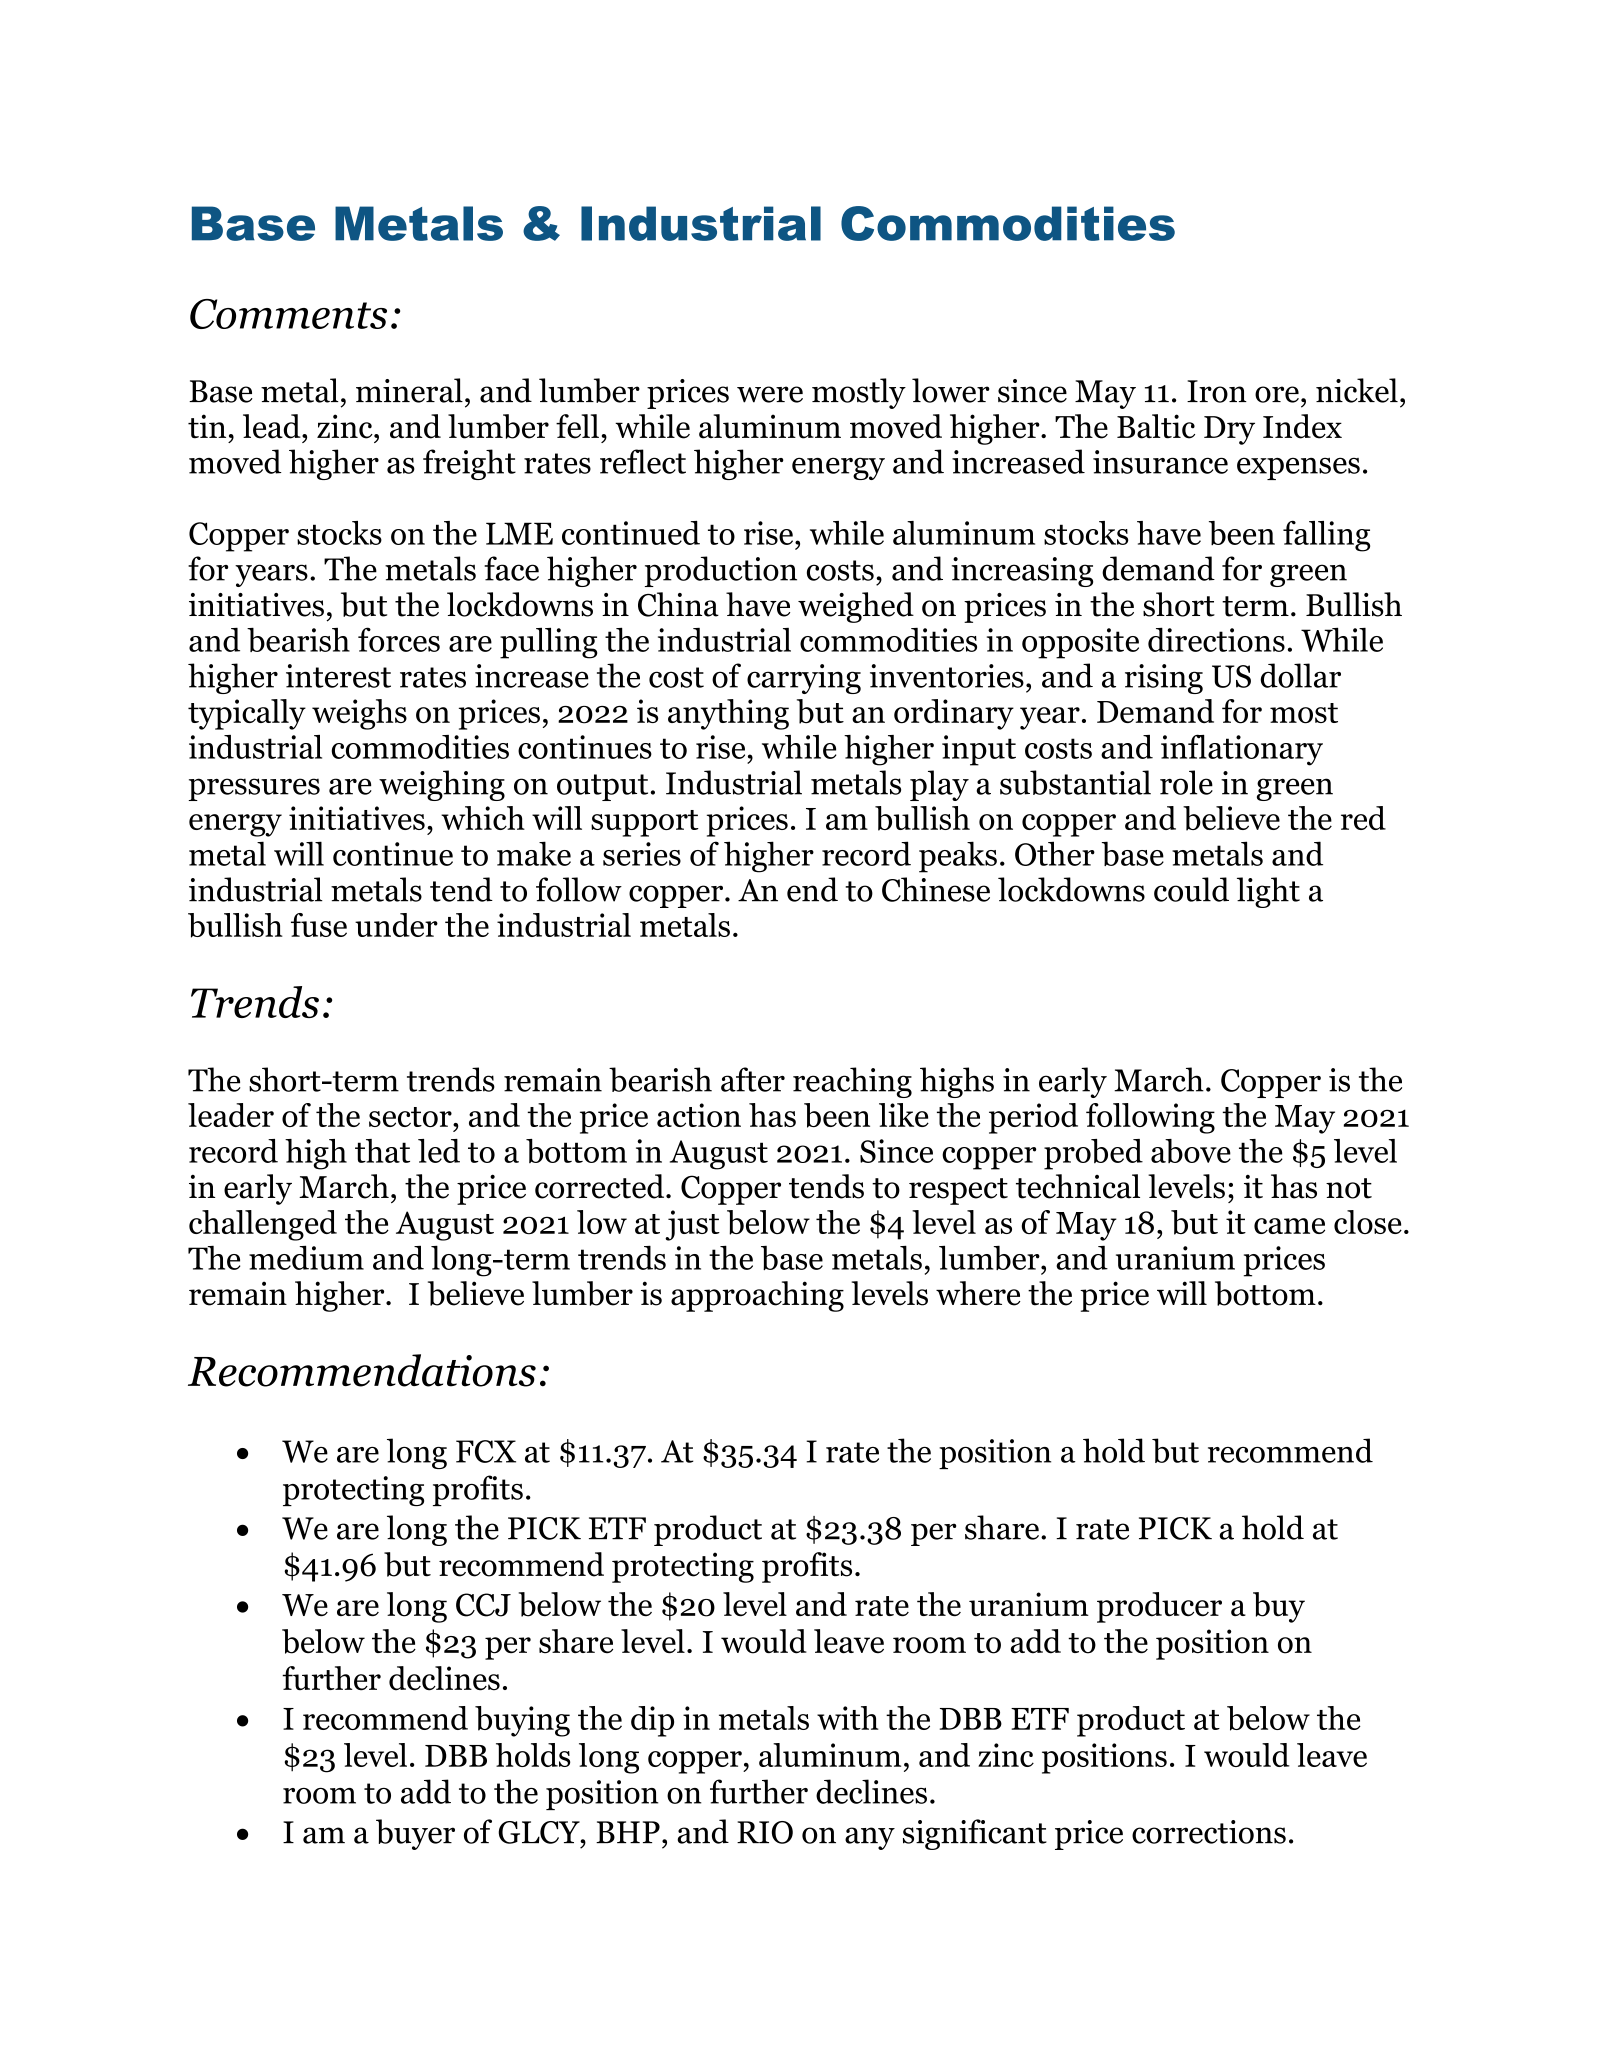 The image size is (1600, 2070). What do you see at coordinates (1217, 391) in the image?
I see `Iron` at bounding box center [1217, 391].
